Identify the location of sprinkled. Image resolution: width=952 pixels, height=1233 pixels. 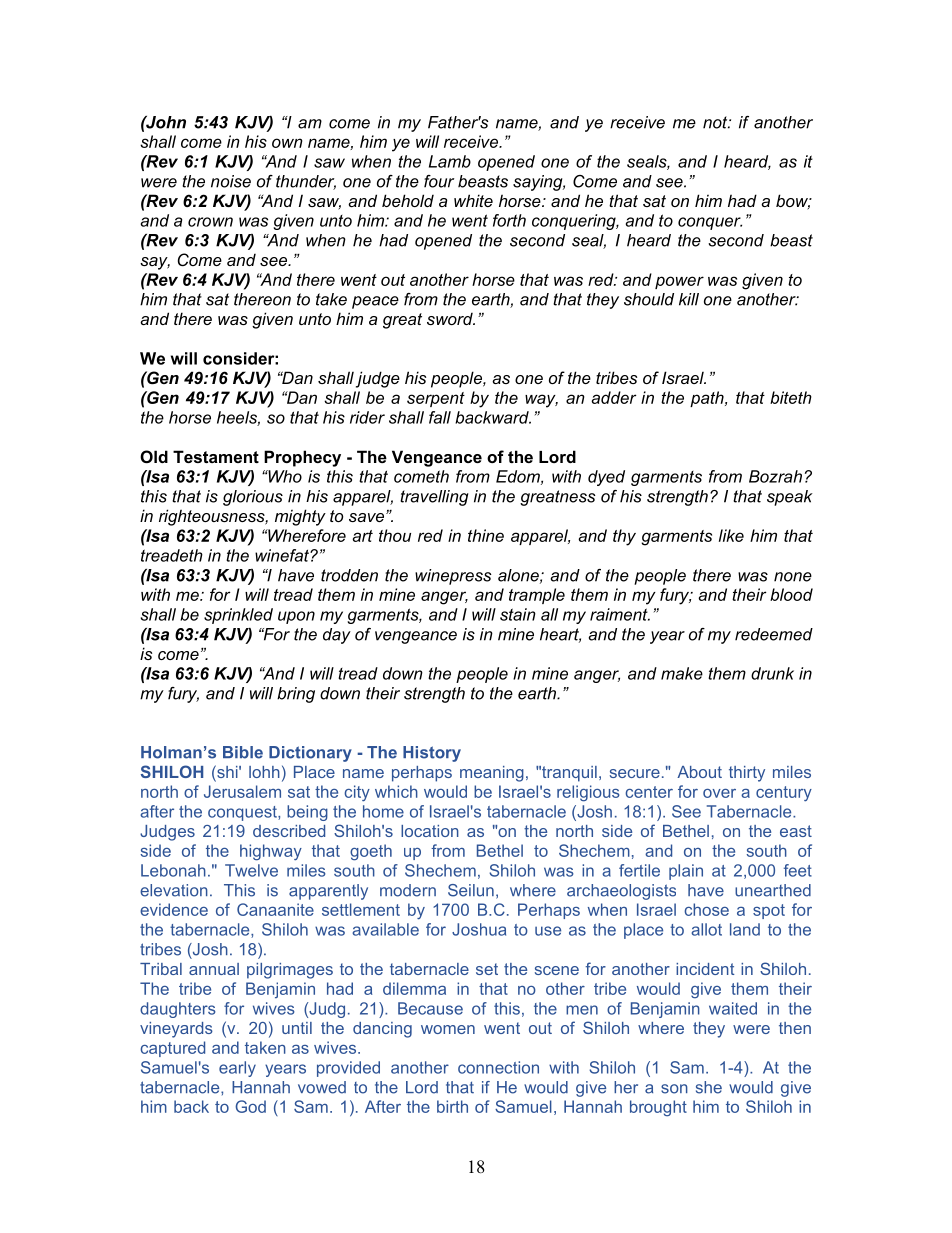
(238, 616).
